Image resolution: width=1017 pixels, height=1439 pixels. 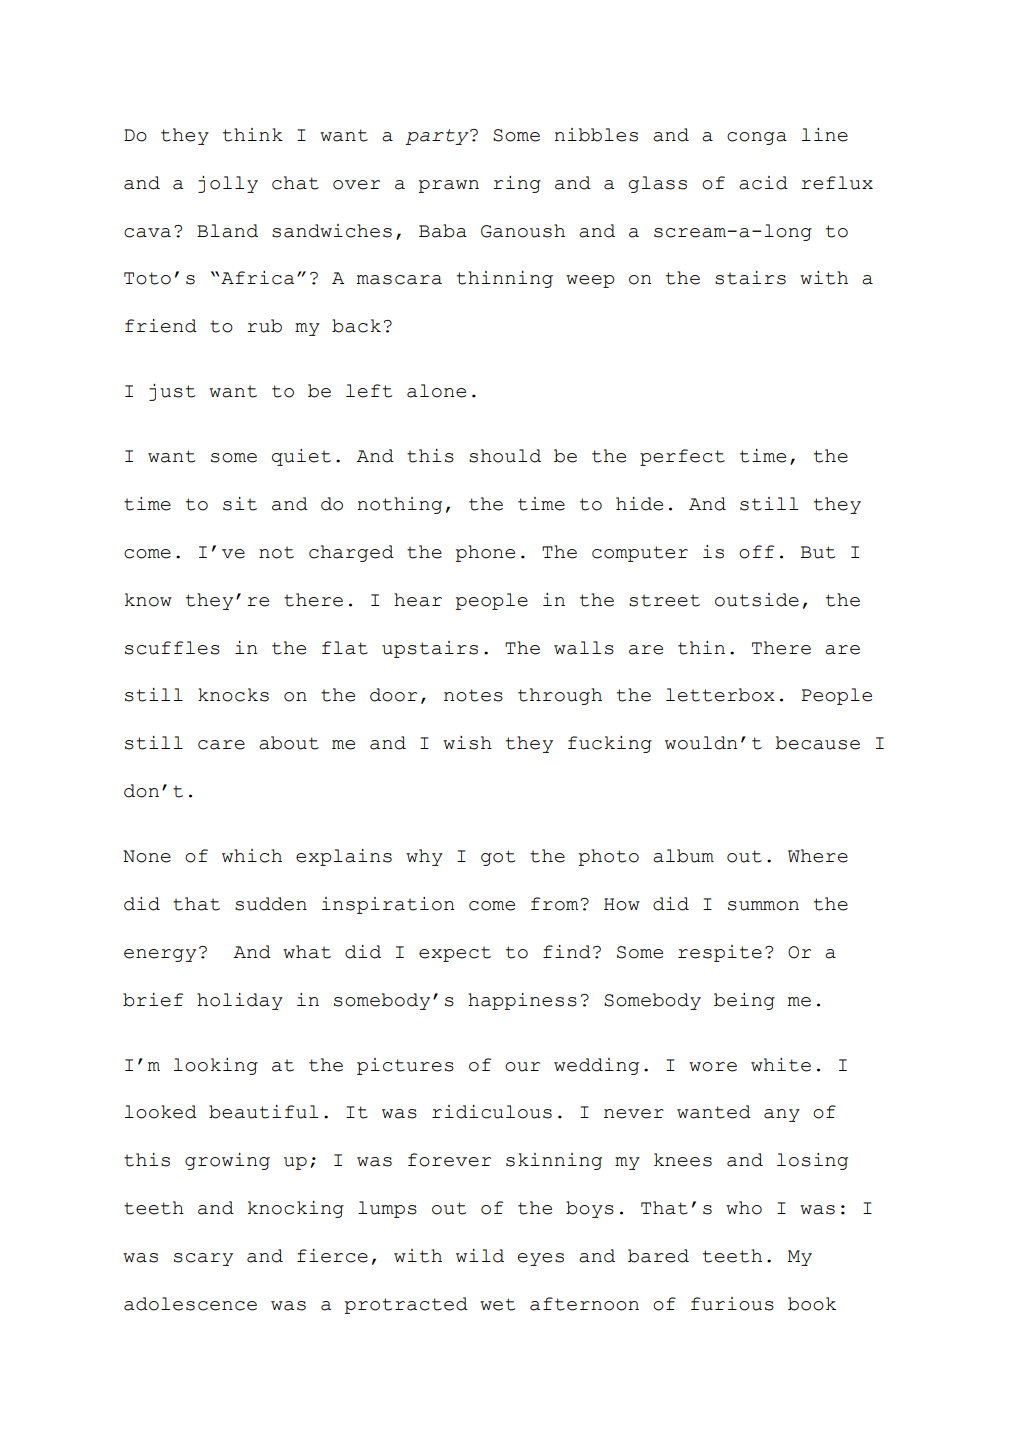 What do you see at coordinates (732, 1304) in the image?
I see `furious` at bounding box center [732, 1304].
